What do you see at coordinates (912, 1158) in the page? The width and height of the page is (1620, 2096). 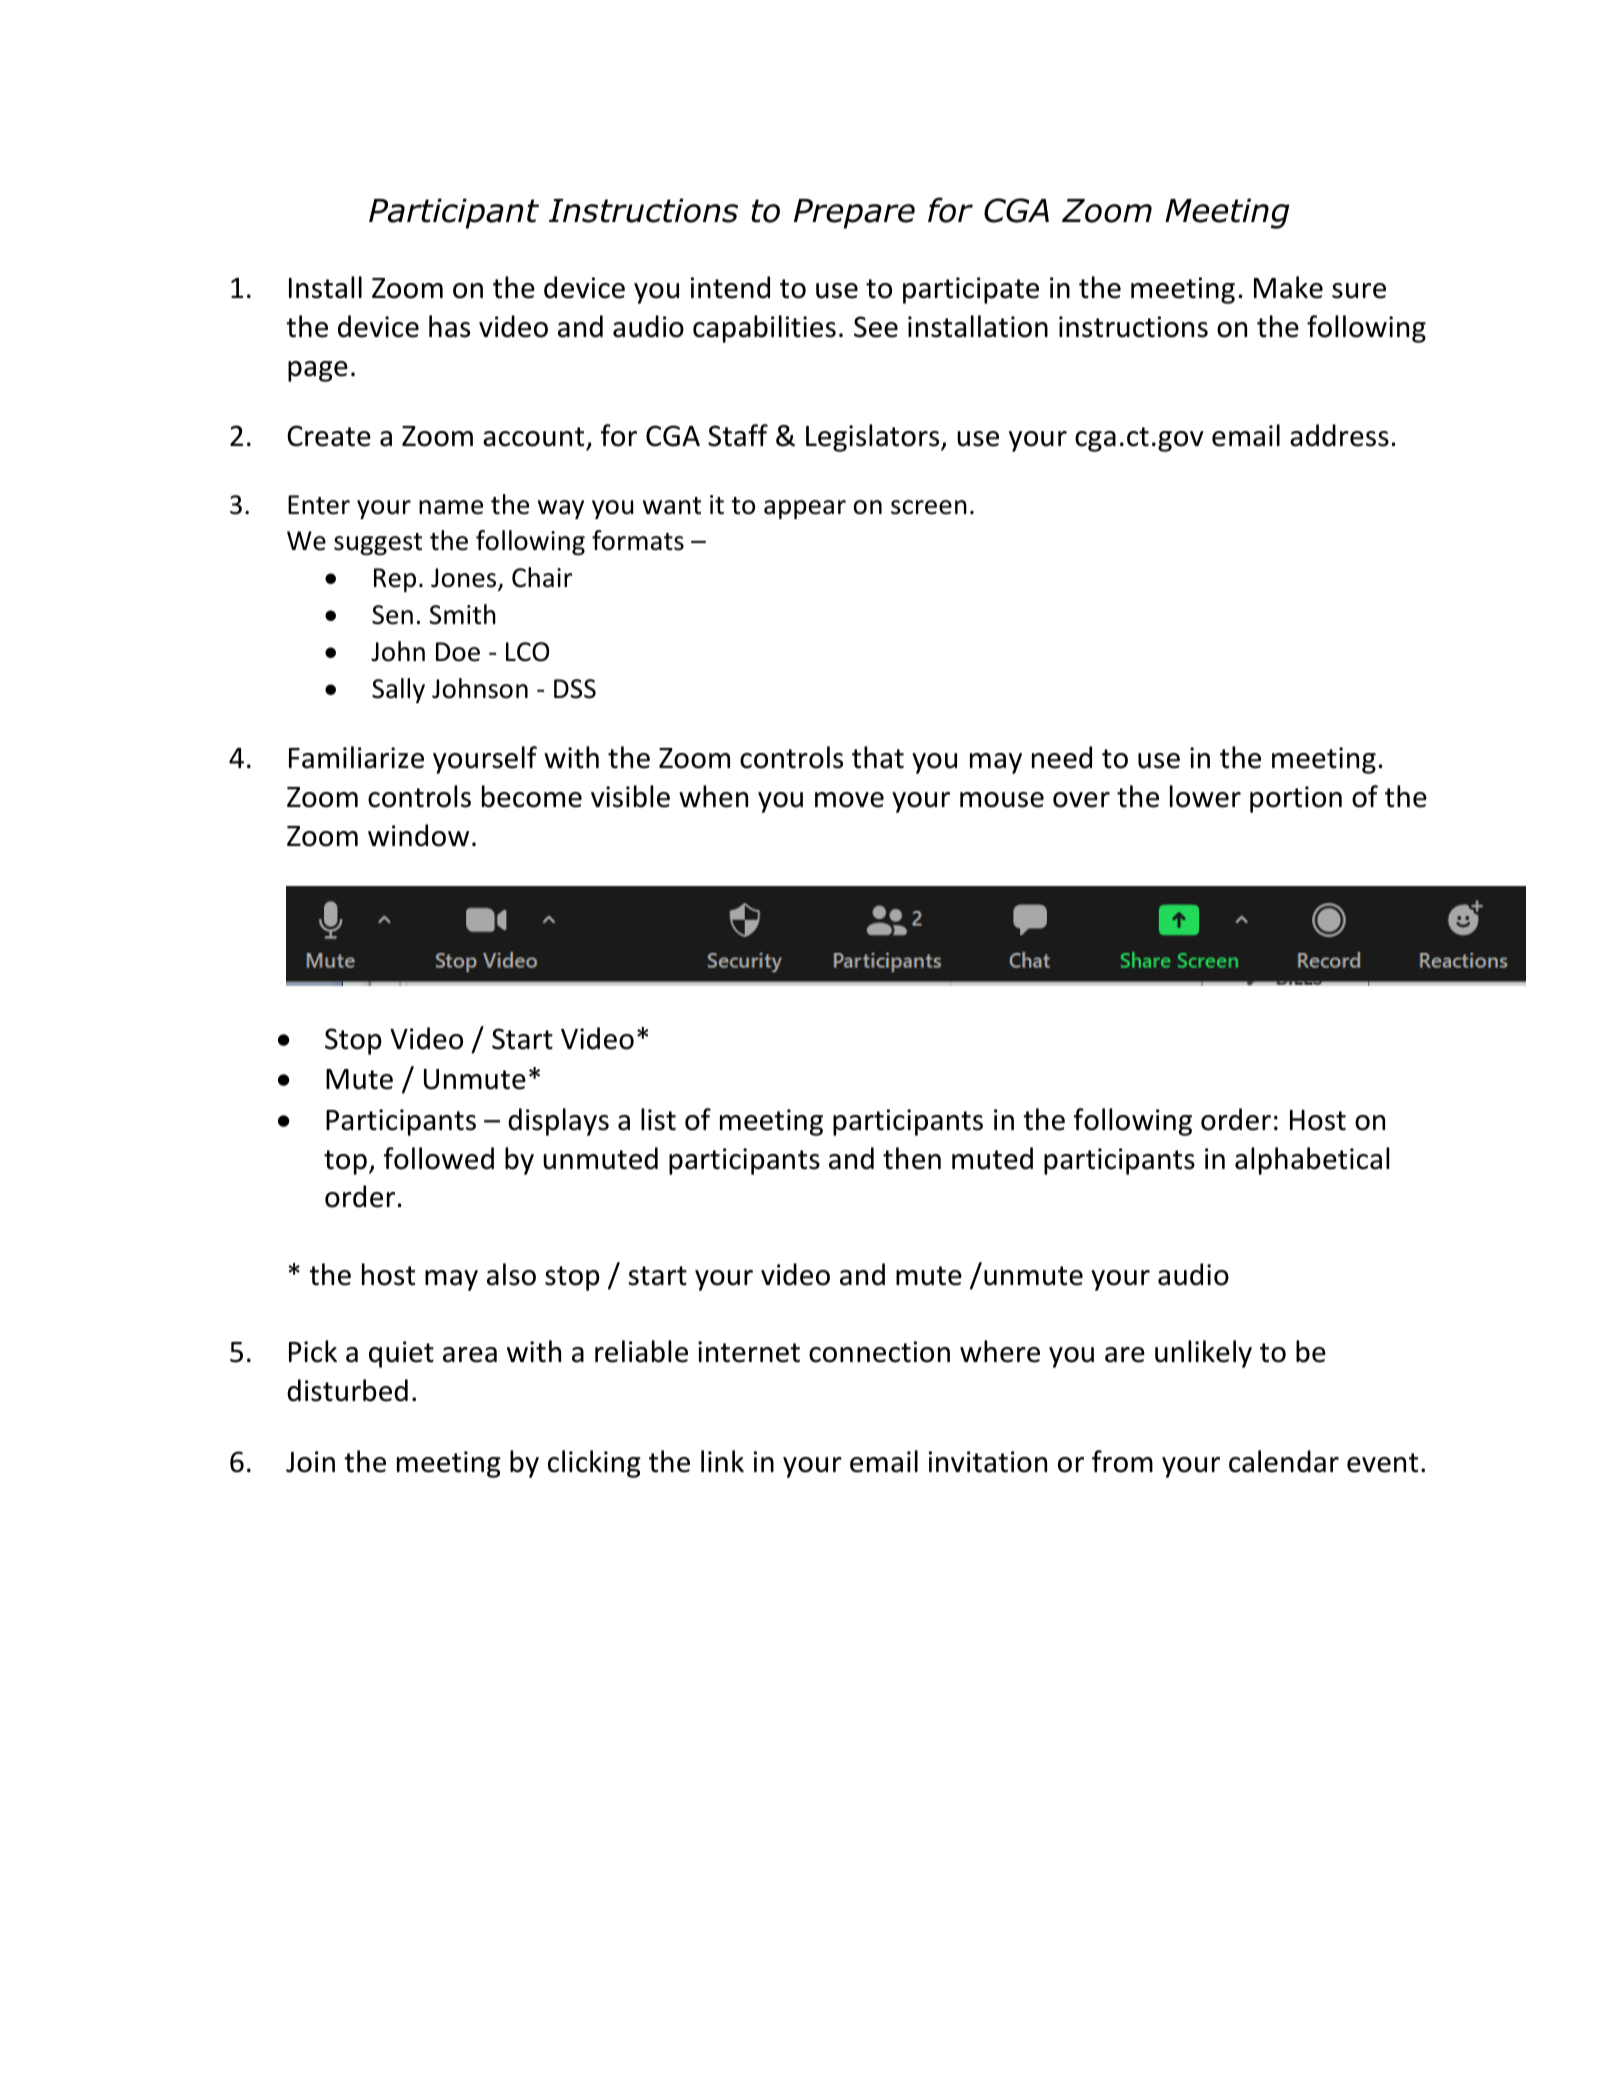 I see `then` at bounding box center [912, 1158].
